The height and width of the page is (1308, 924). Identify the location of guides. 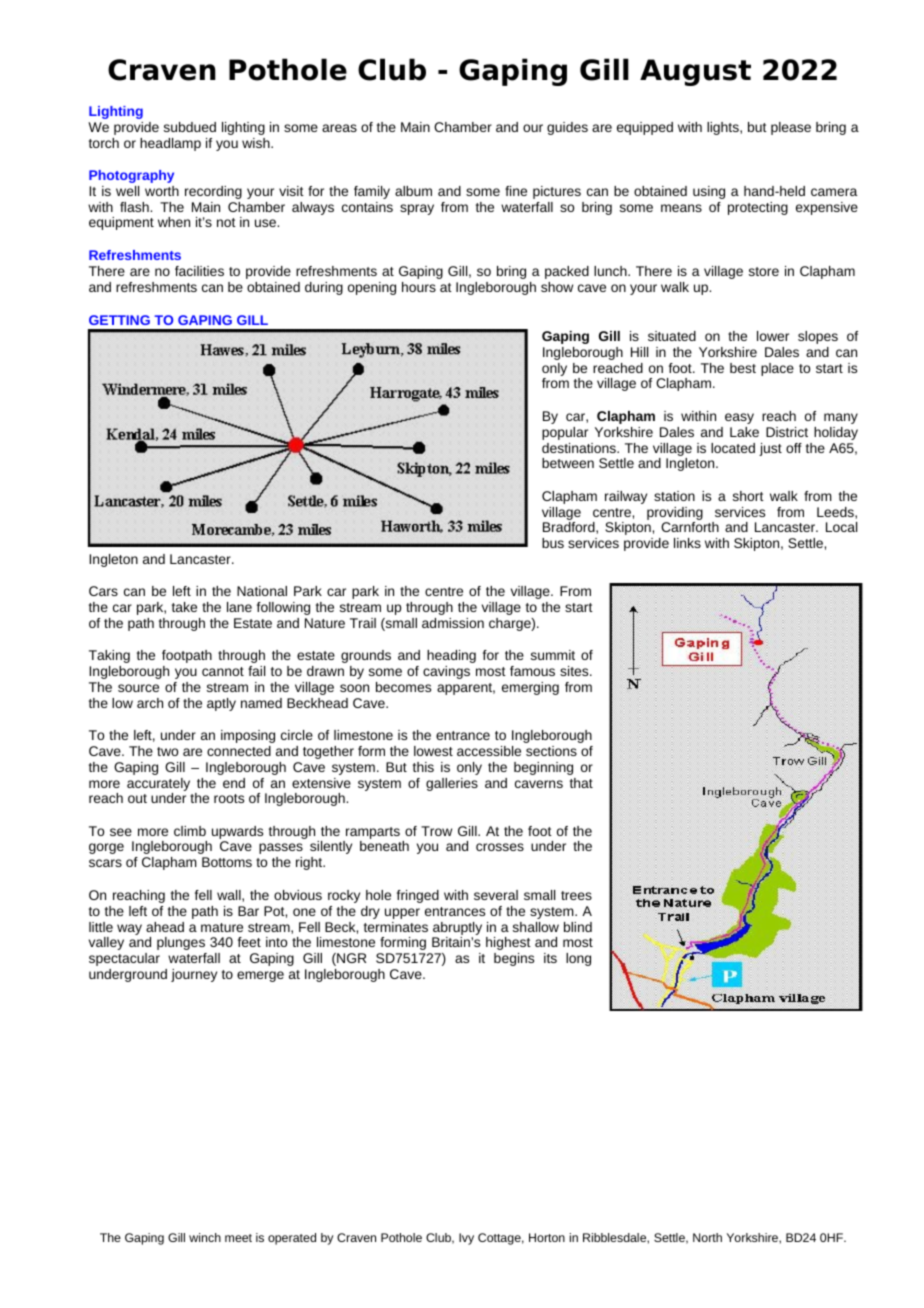
(567, 128).
